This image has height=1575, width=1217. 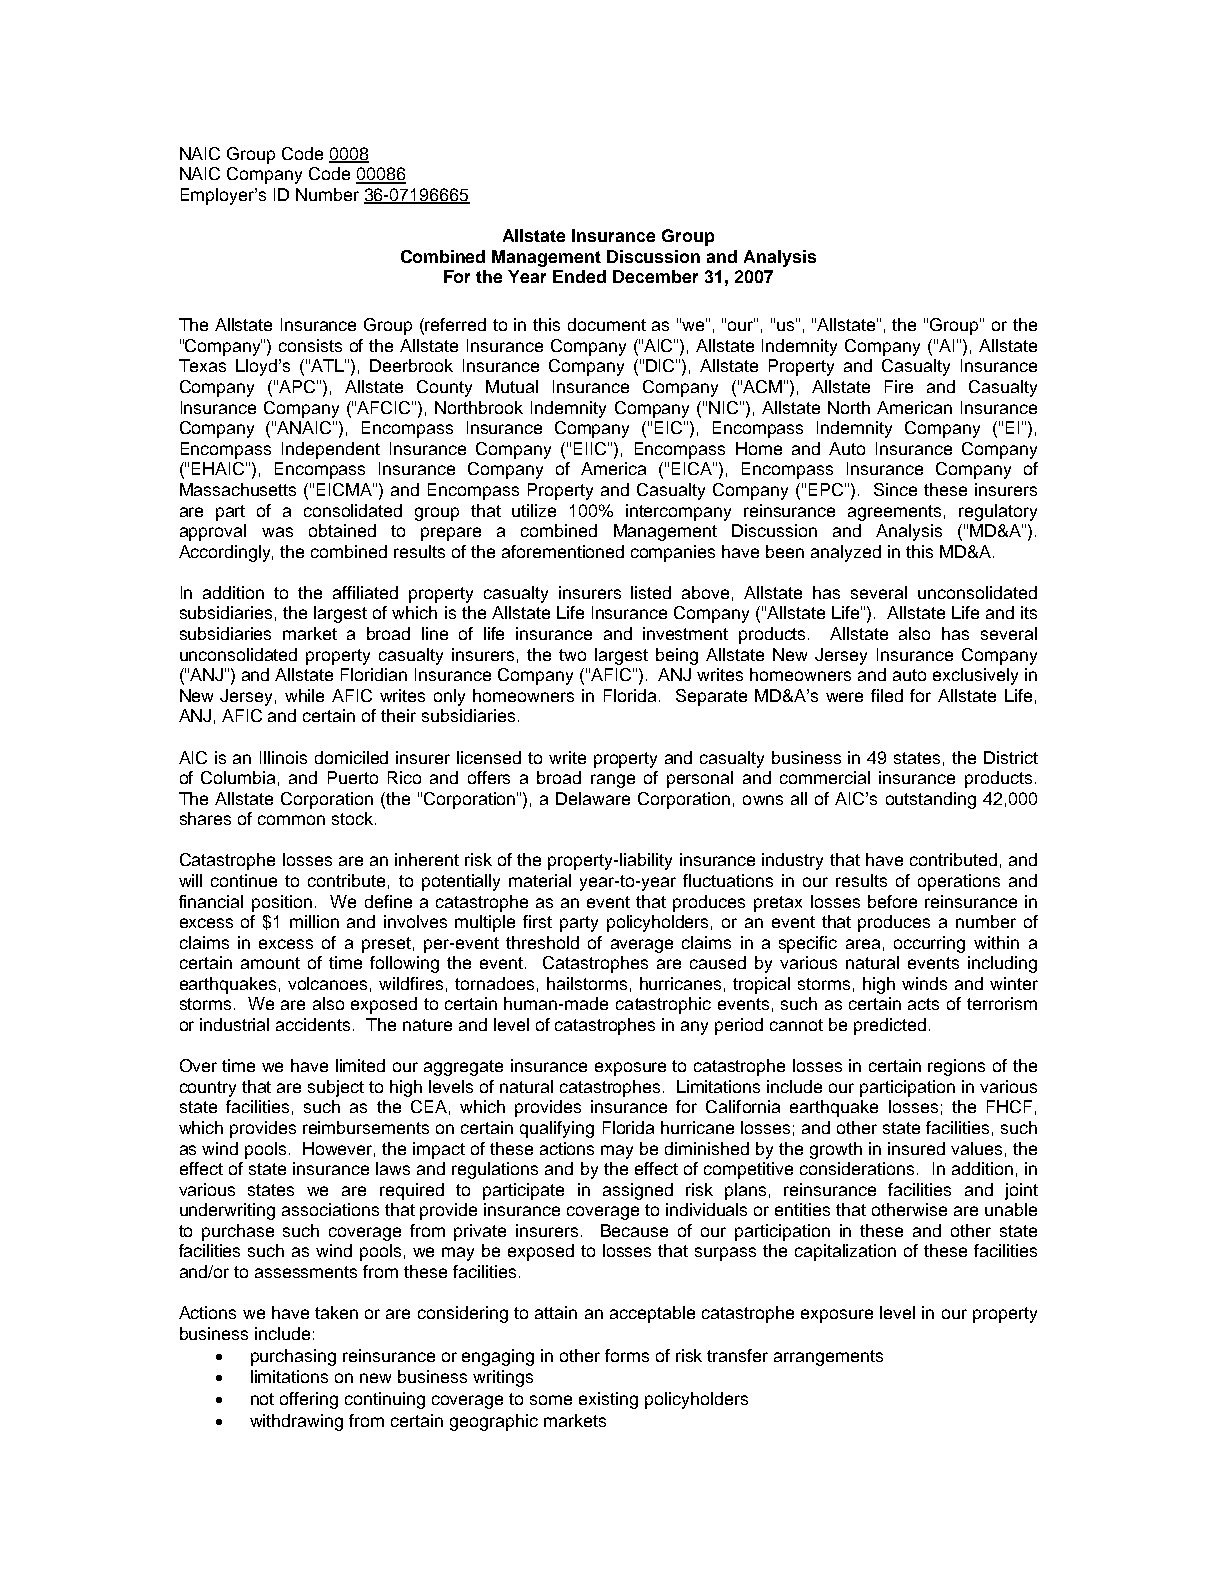 I want to click on offering, so click(x=309, y=1400).
